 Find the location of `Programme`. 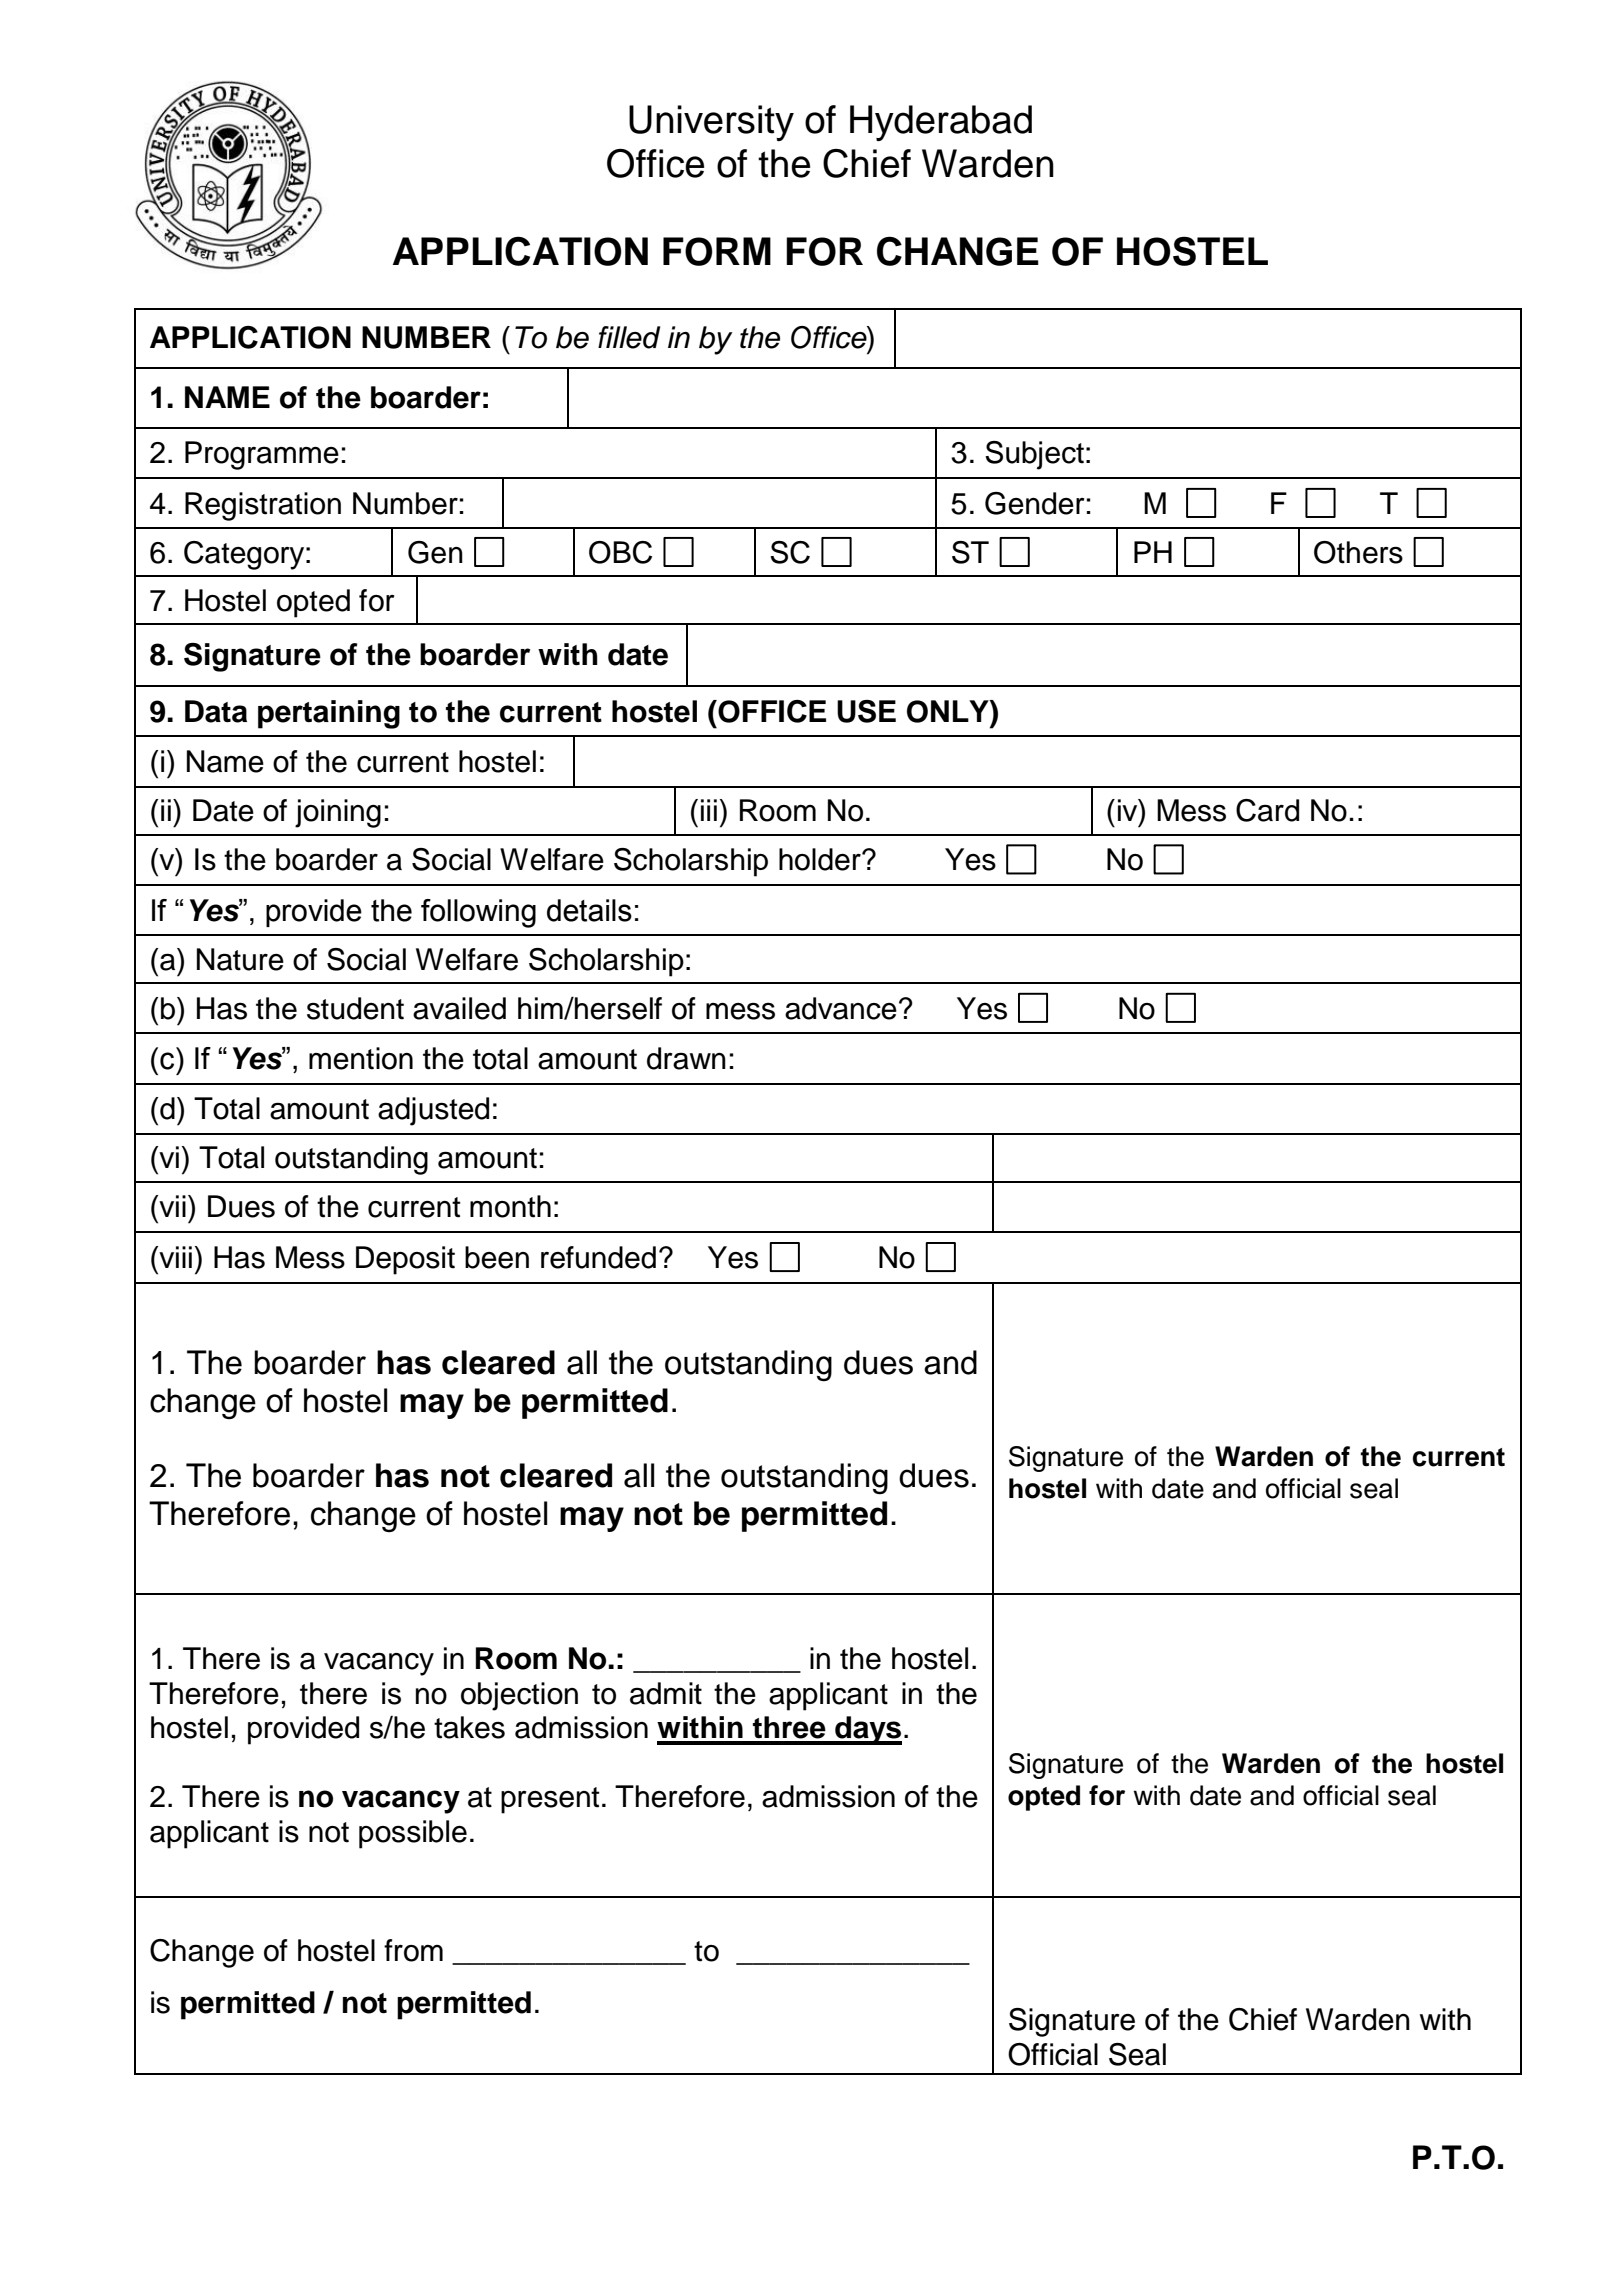

Programme is located at coordinates (262, 455).
